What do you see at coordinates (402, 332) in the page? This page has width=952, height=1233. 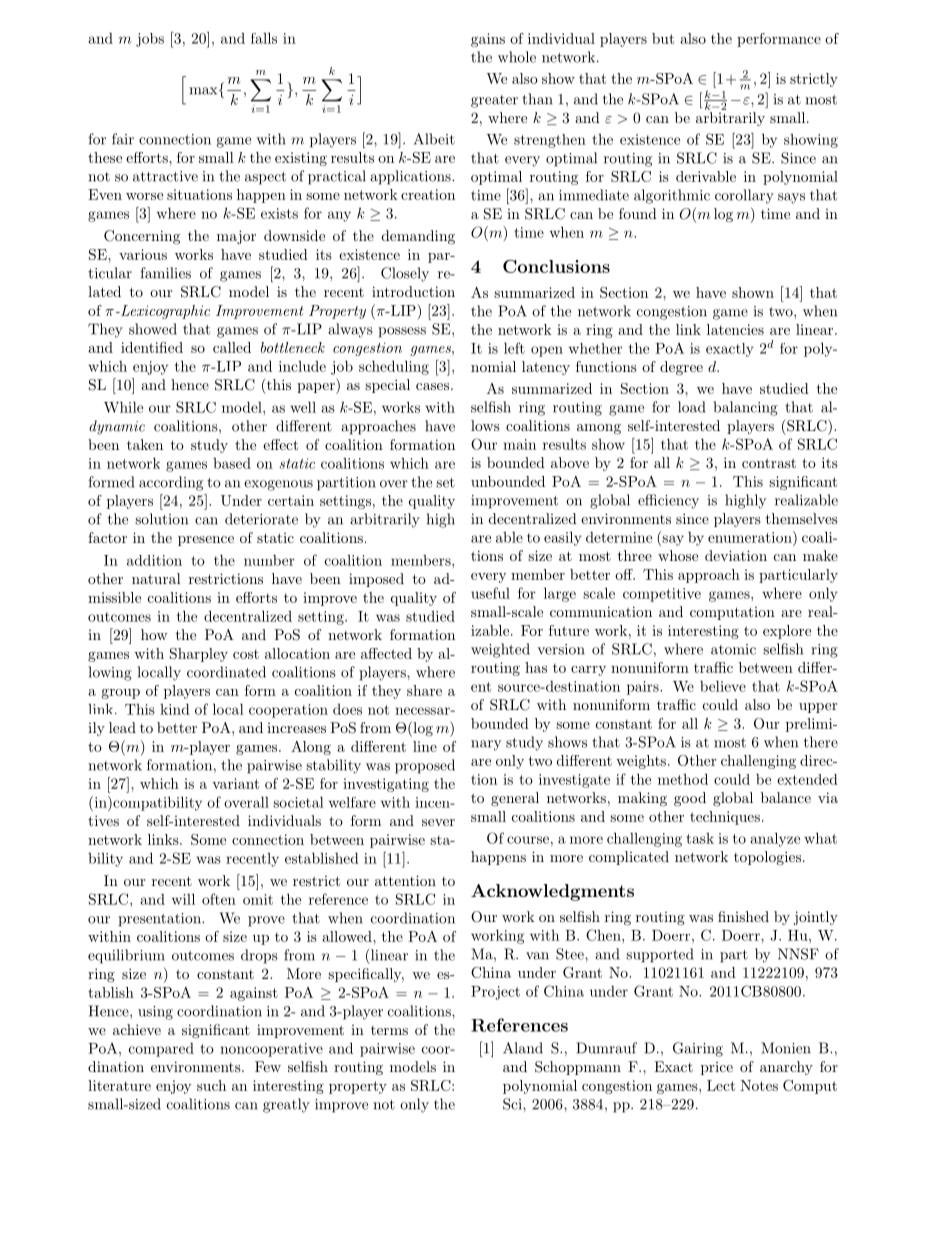 I see `possess` at bounding box center [402, 332].
